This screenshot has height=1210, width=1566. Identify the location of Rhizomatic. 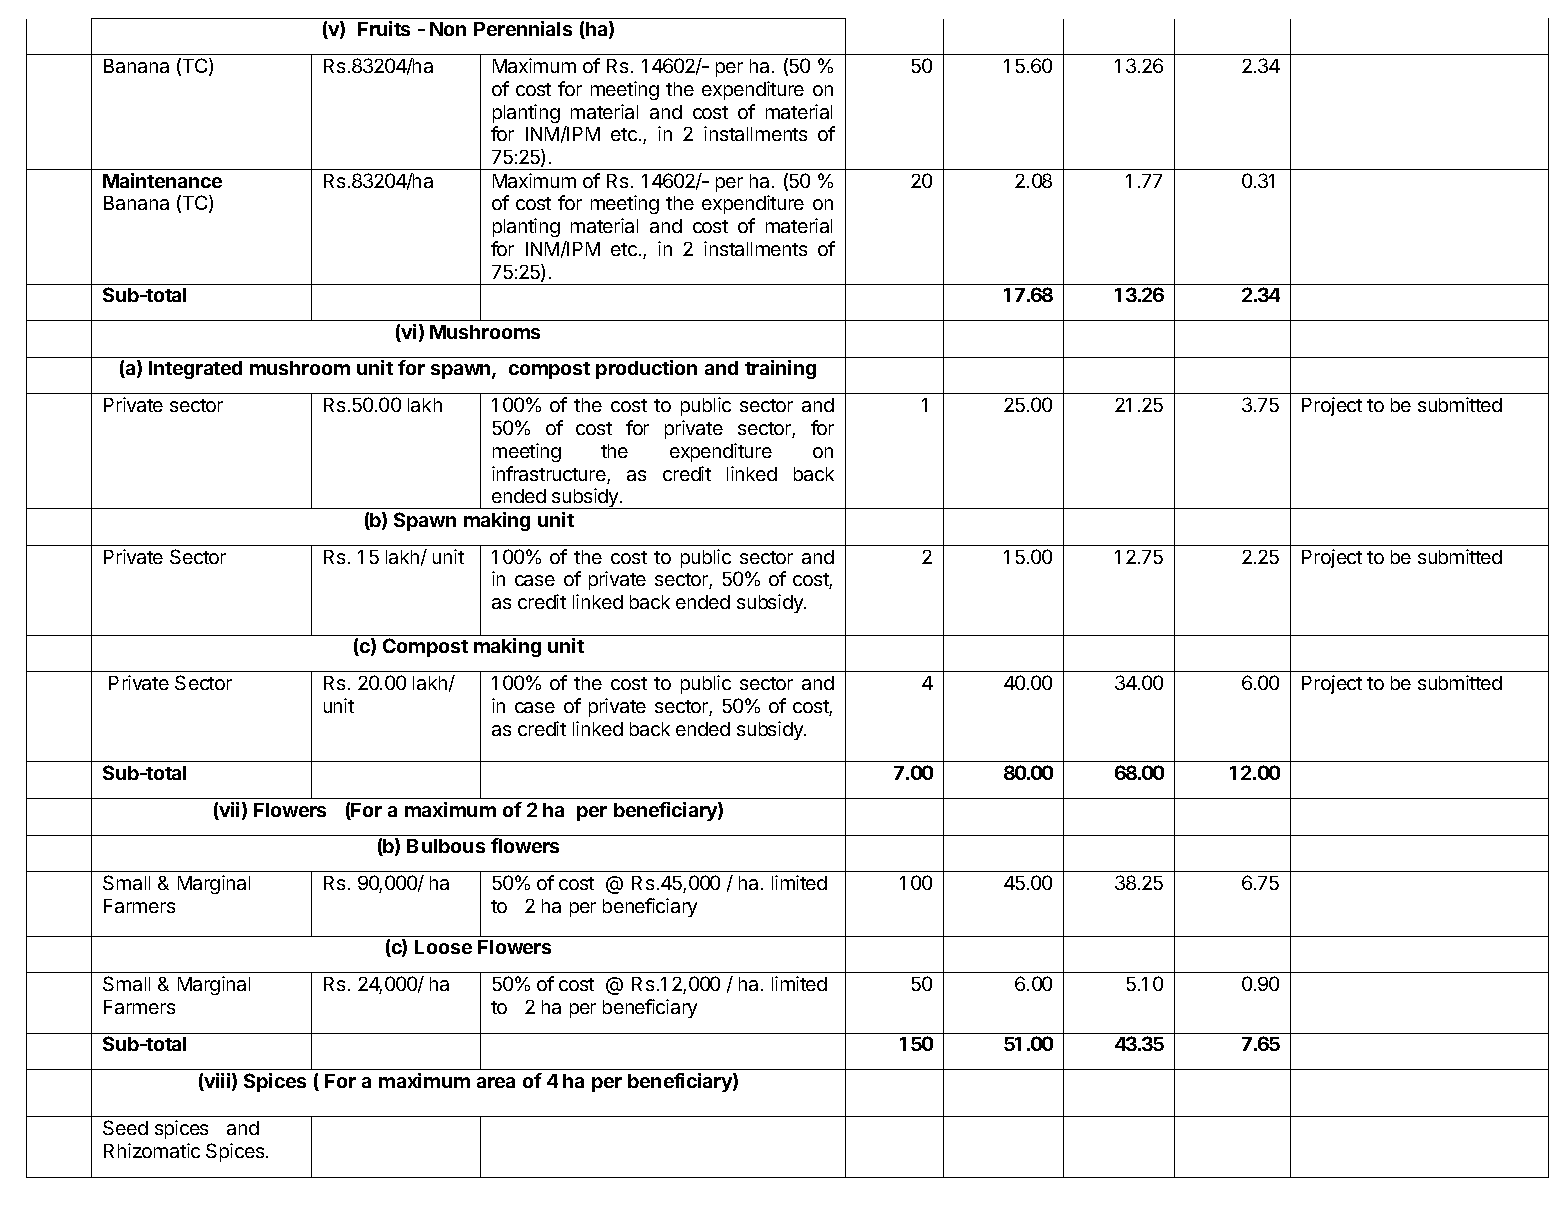
(152, 1150).
